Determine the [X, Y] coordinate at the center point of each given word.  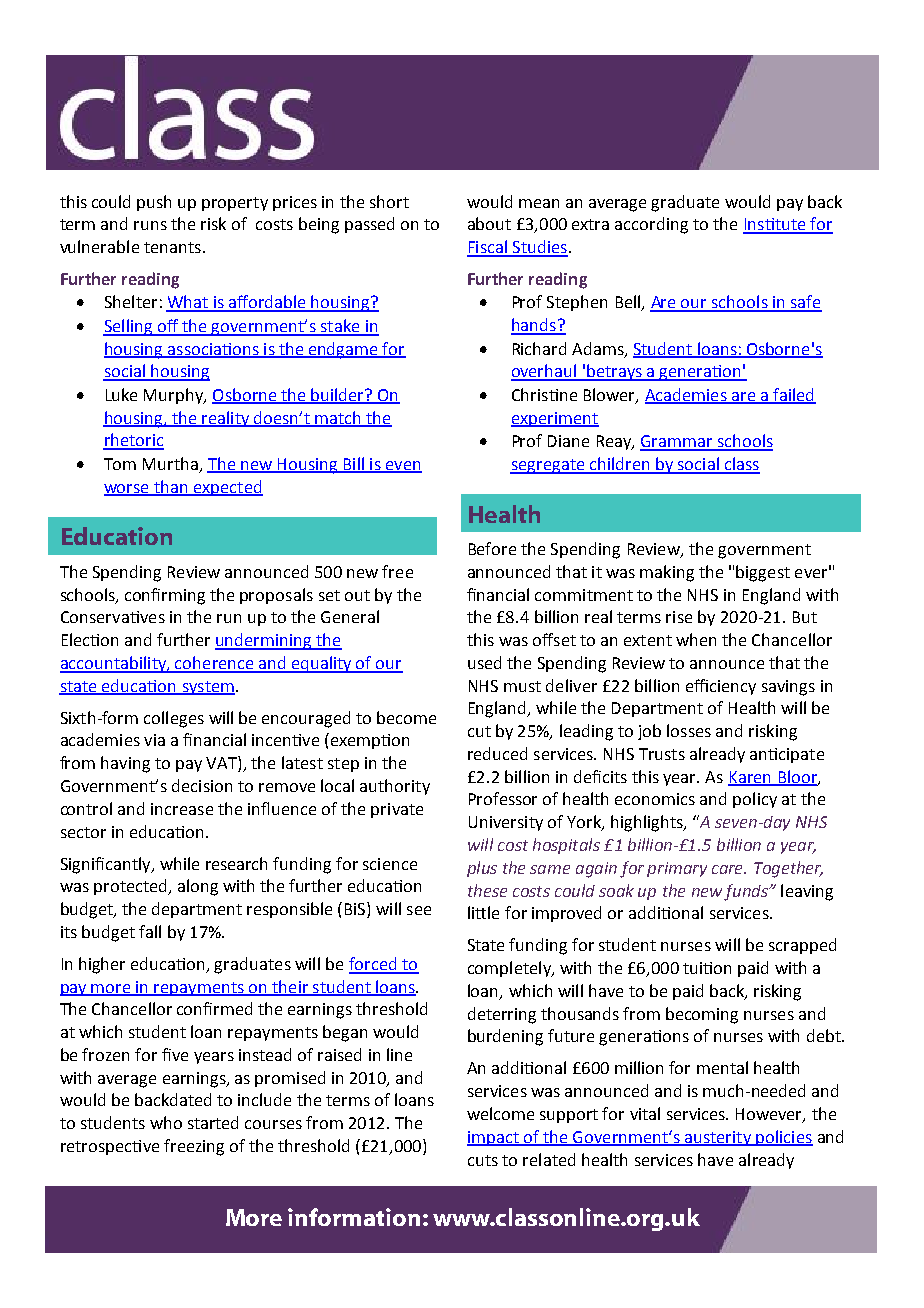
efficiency [721, 687]
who [166, 1122]
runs [150, 225]
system [207, 688]
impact [494, 1138]
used [484, 662]
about [489, 223]
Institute [775, 225]
